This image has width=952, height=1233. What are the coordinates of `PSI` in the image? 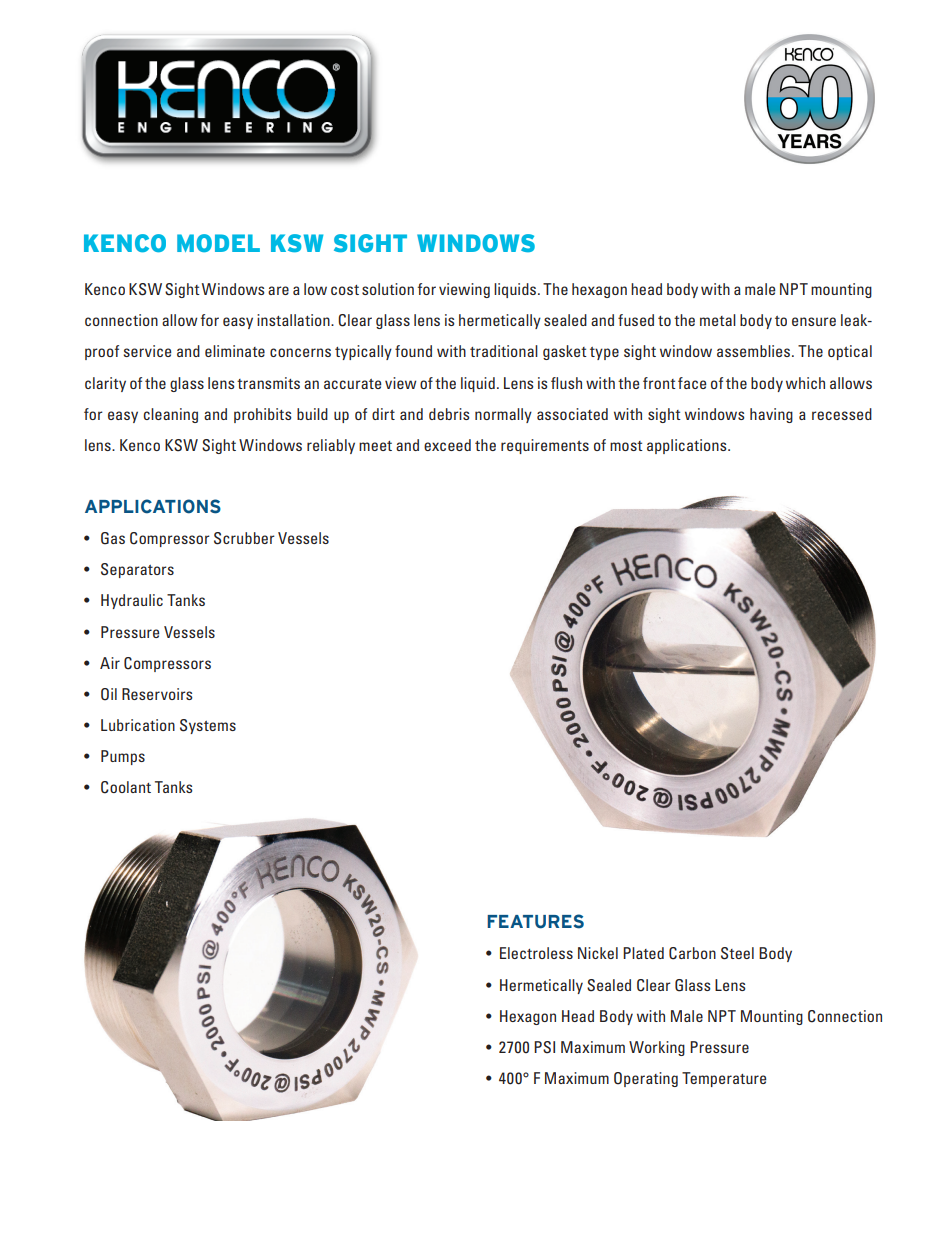 It's located at (544, 1047).
